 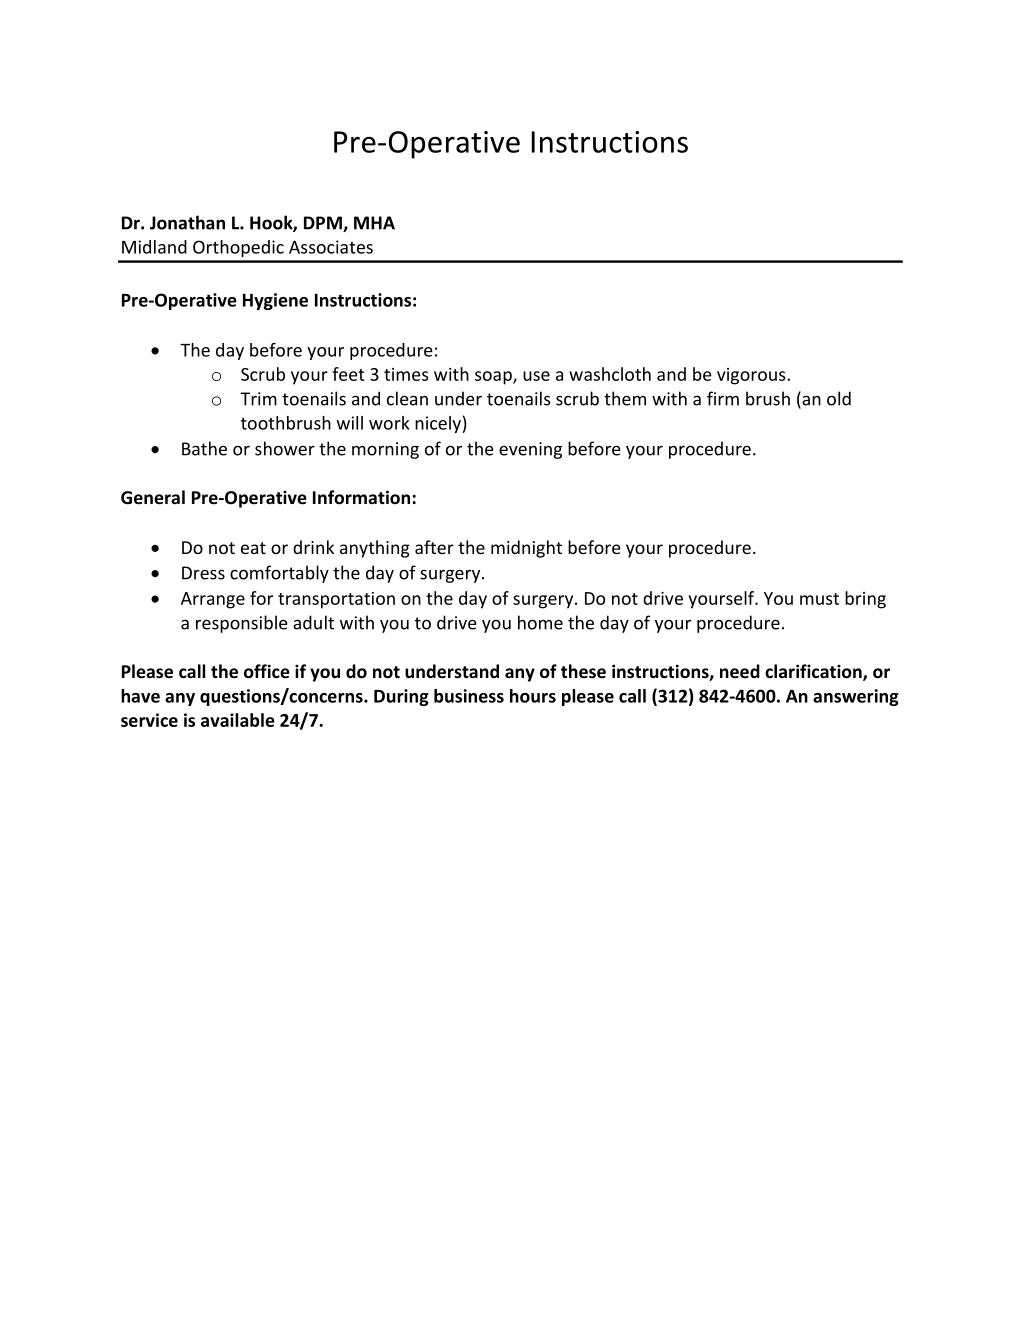 I want to click on MHA, so click(x=374, y=223).
